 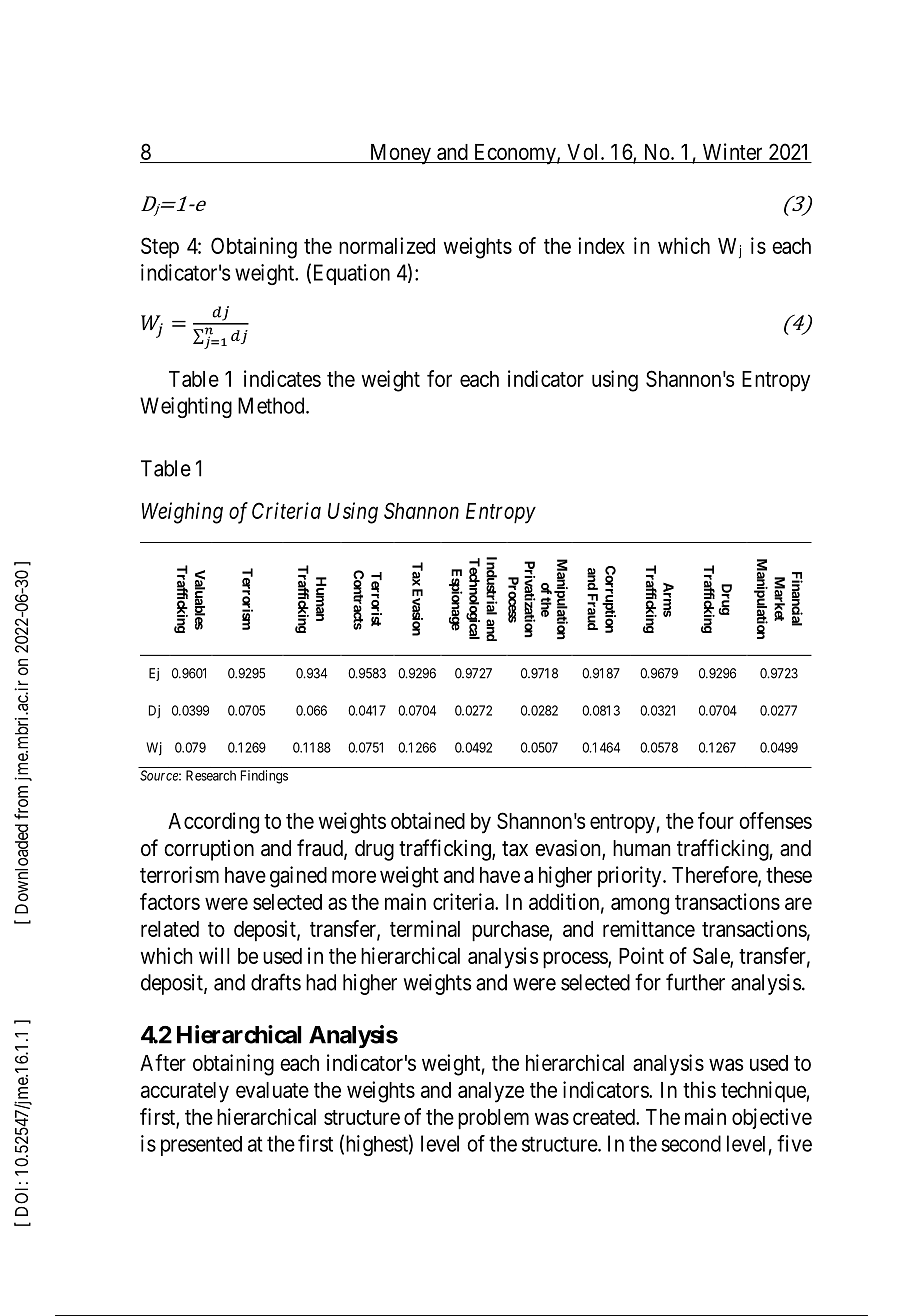 What do you see at coordinates (160, 248) in the image?
I see `Step` at bounding box center [160, 248].
